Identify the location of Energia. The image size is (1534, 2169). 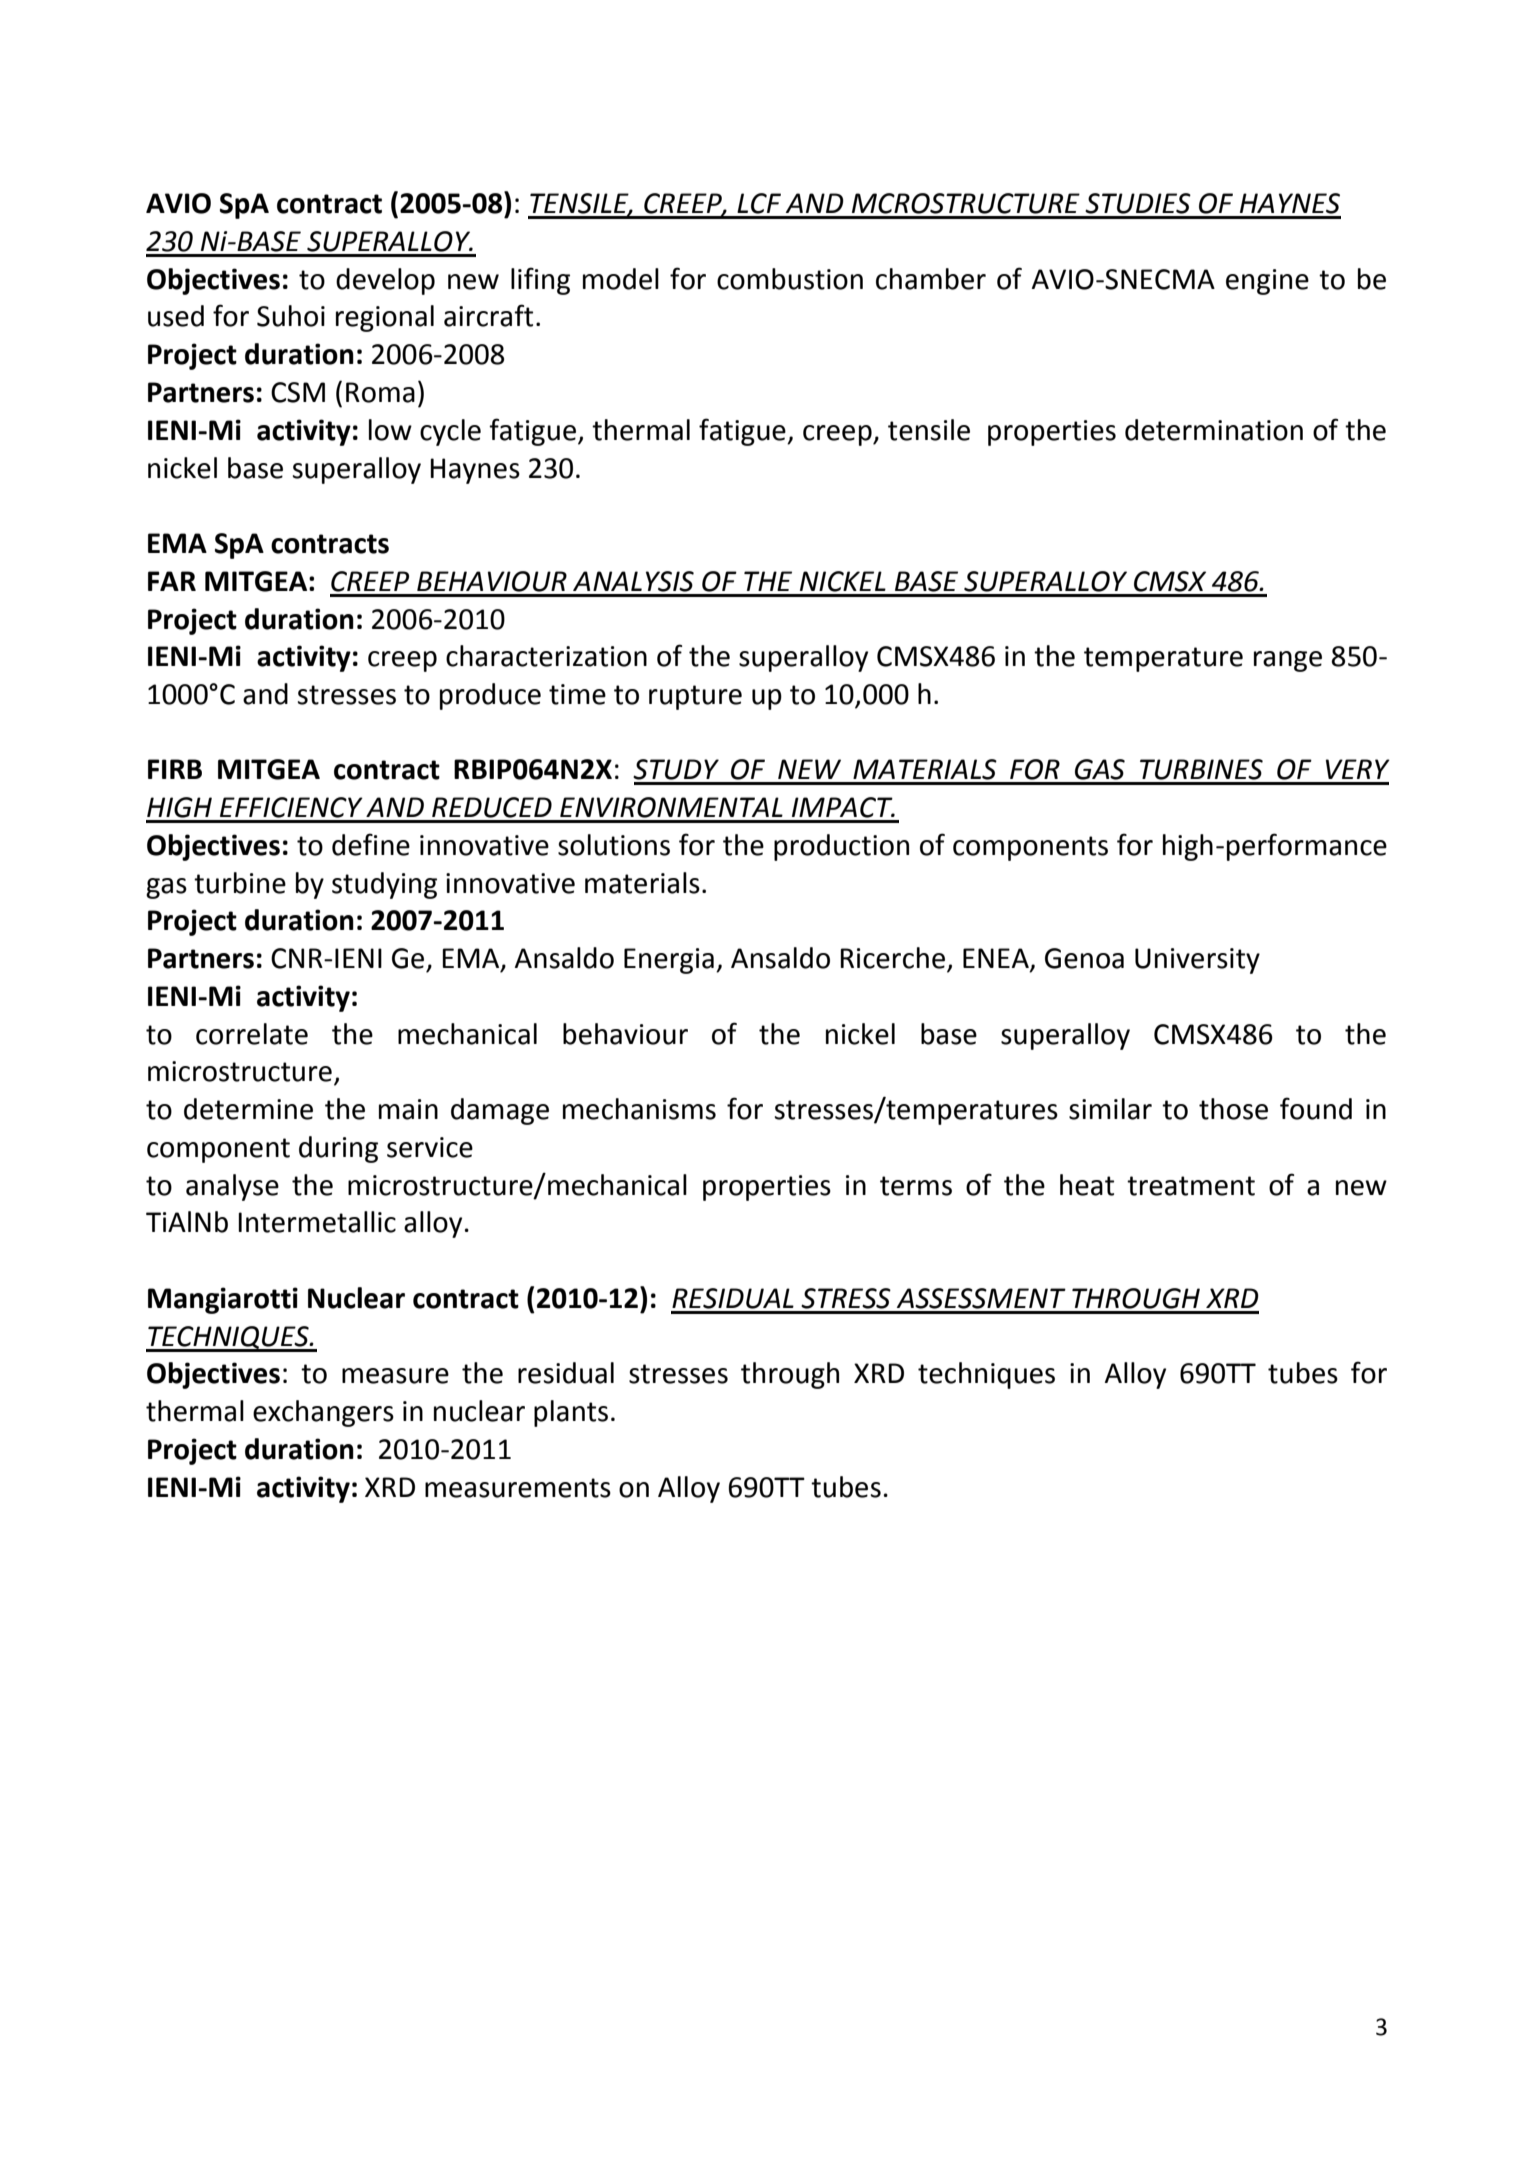
(669, 961).
